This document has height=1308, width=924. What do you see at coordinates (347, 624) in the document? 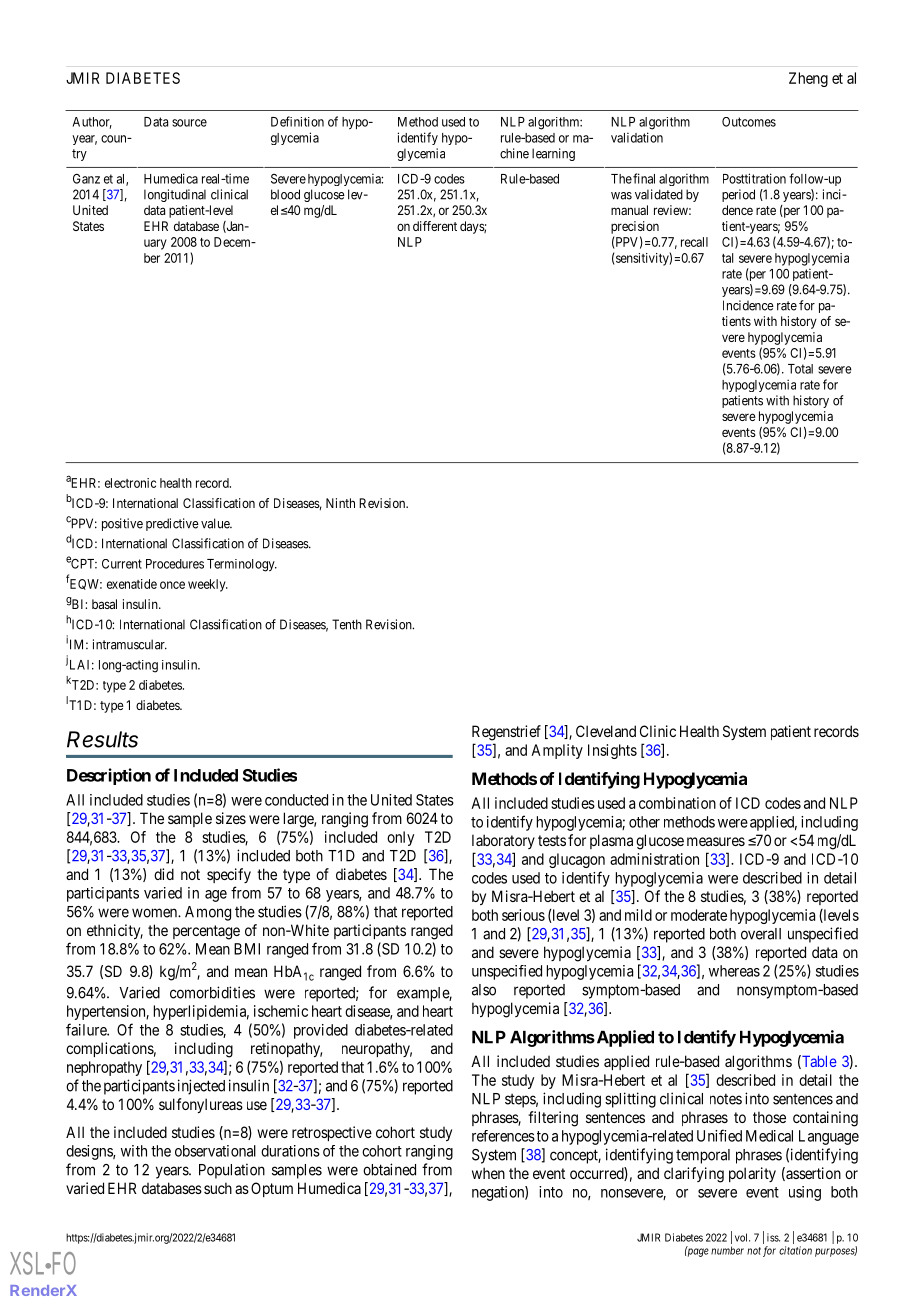
I see `Tenth` at bounding box center [347, 624].
